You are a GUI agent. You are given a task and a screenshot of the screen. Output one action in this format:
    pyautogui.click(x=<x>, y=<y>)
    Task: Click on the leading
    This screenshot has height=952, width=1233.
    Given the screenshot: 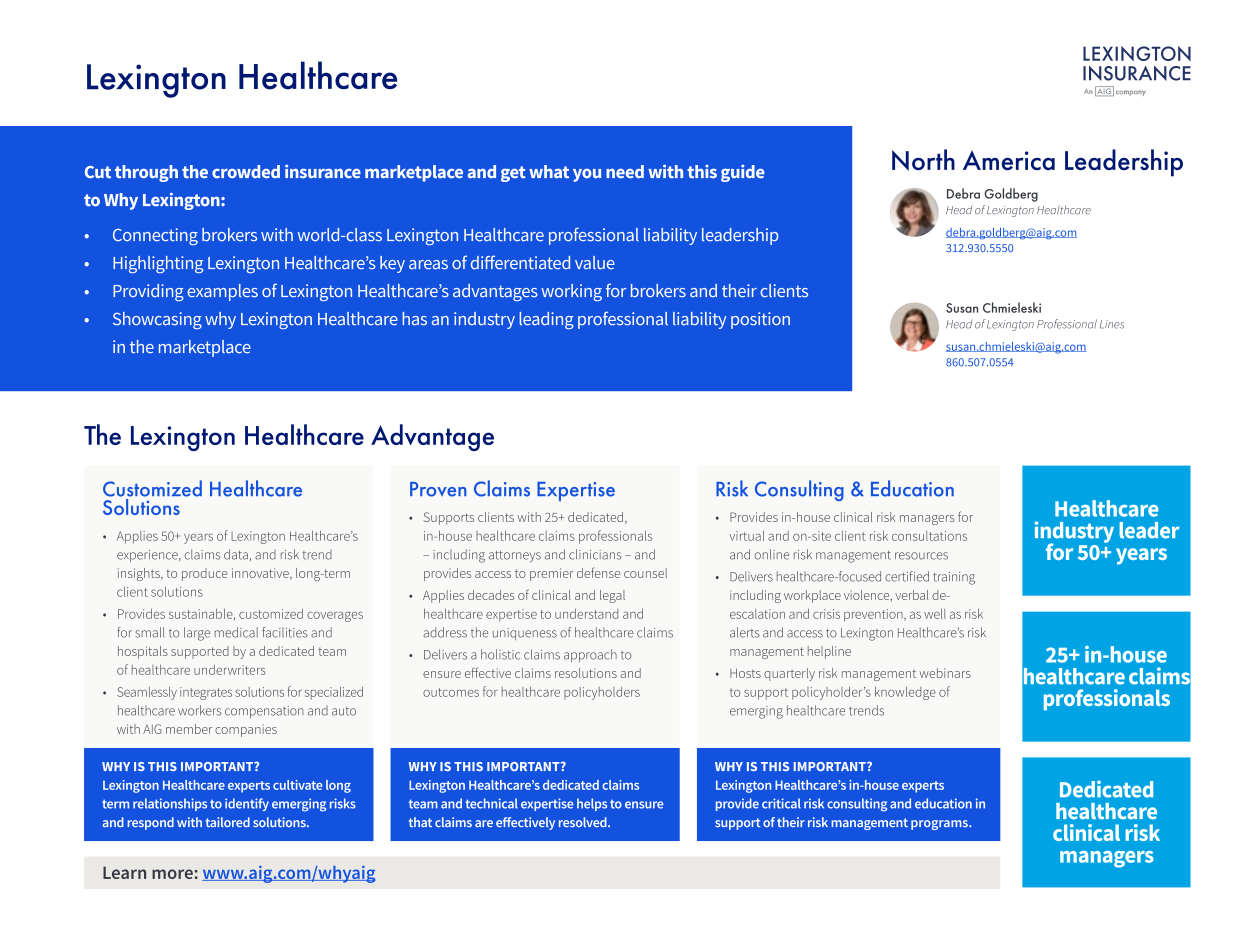 What is the action you would take?
    pyautogui.click(x=546, y=320)
